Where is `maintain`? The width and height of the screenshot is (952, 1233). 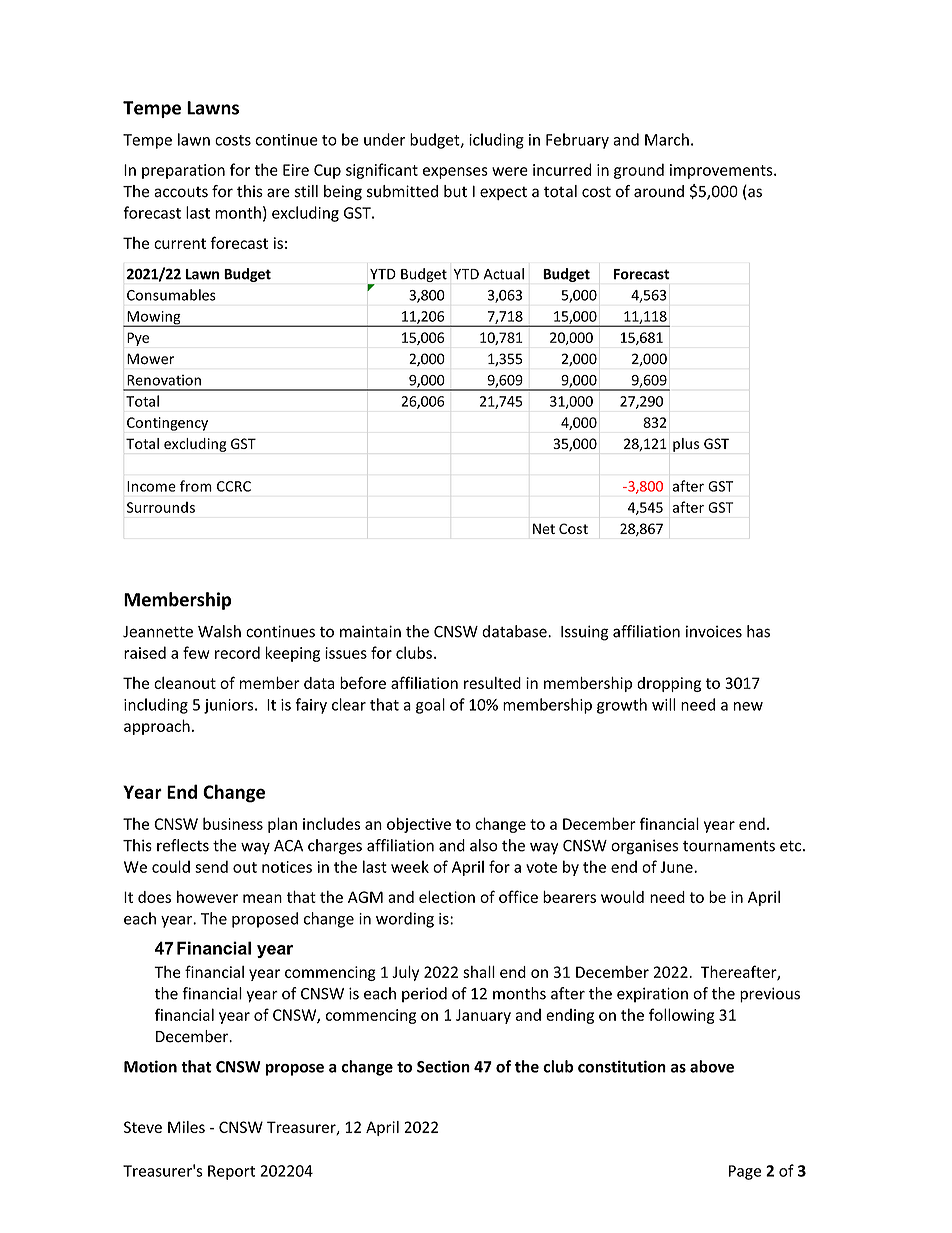 maintain is located at coordinates (370, 631).
